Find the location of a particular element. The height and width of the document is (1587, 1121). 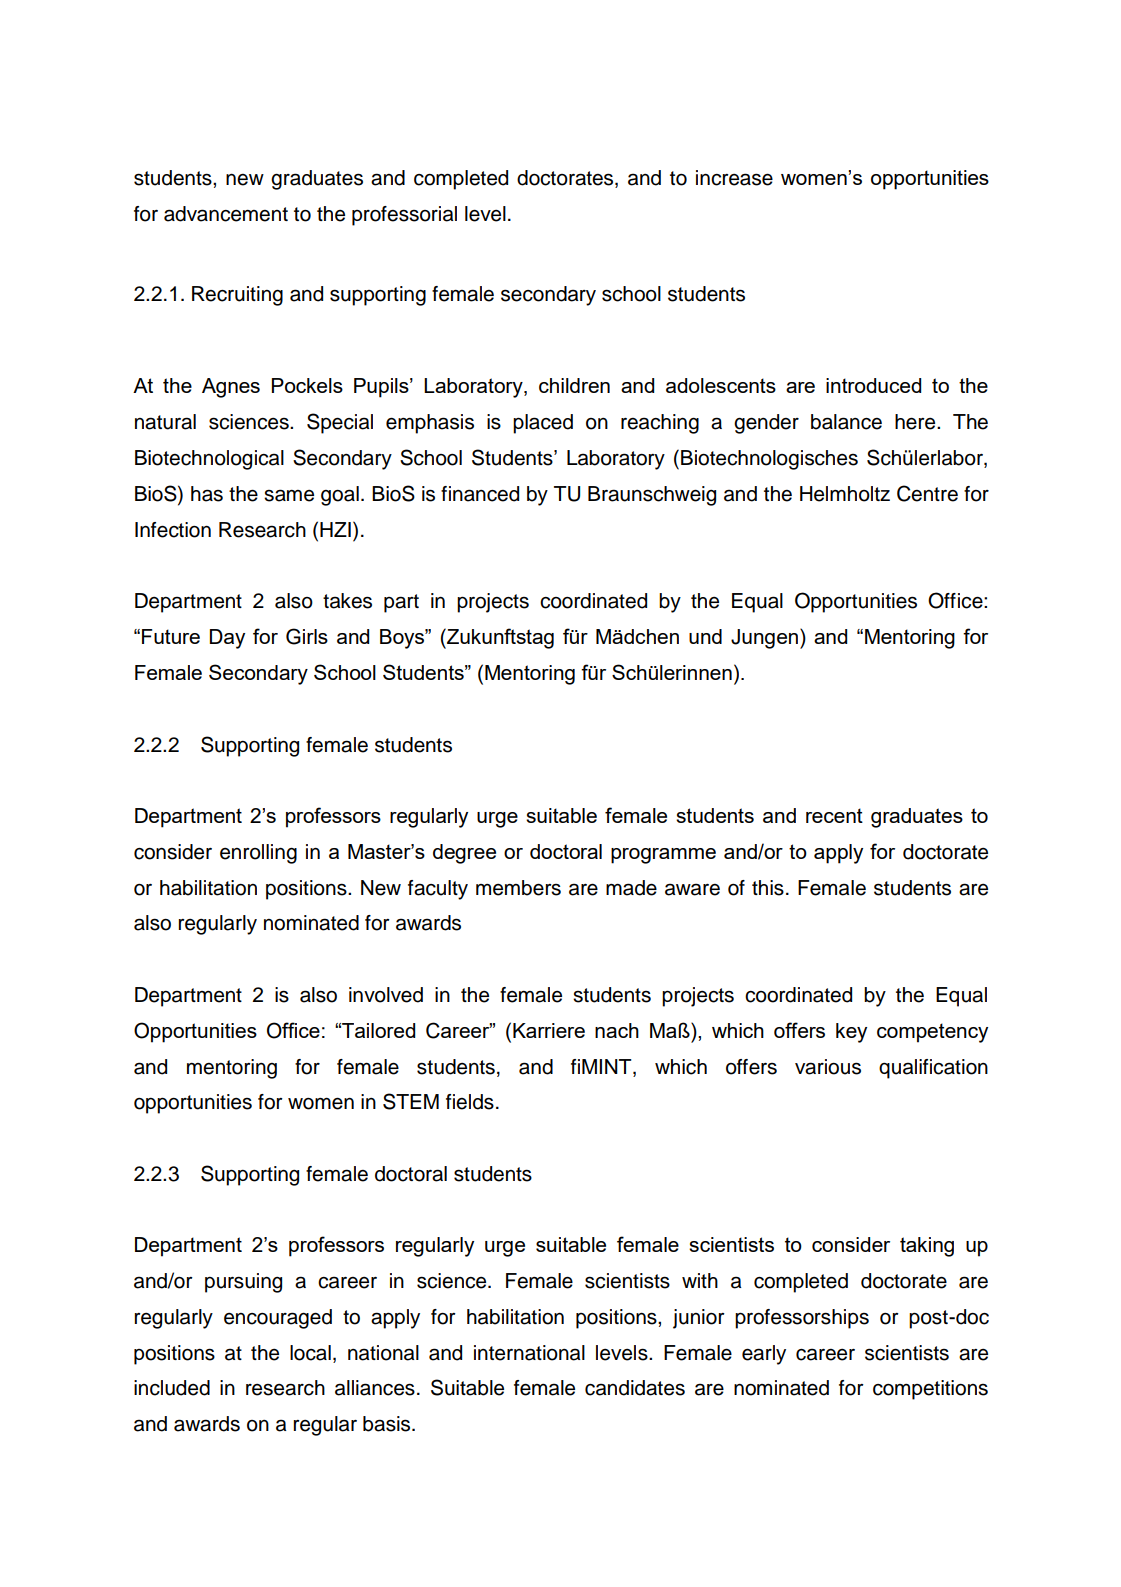

various is located at coordinates (828, 1067).
